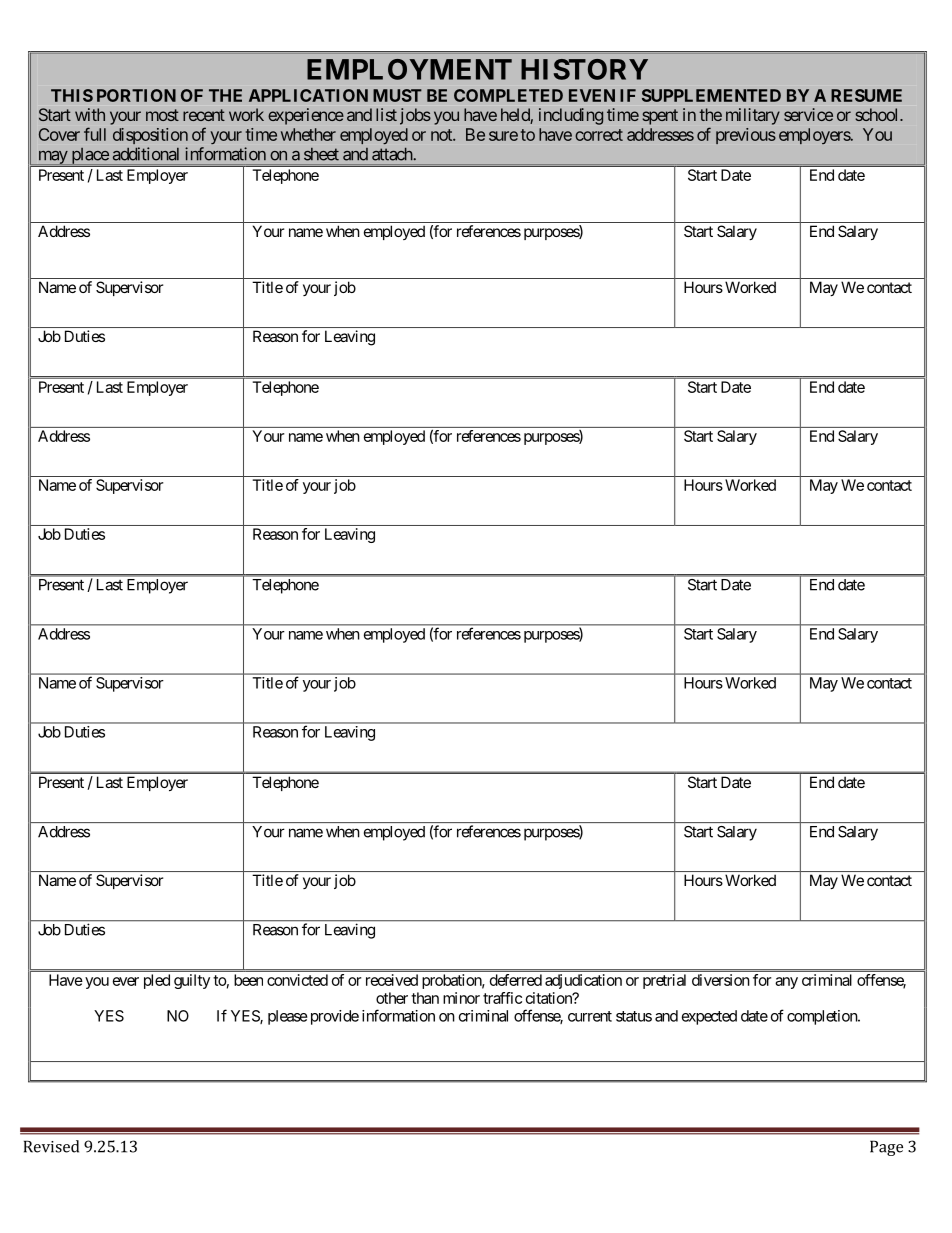 The width and height of the screenshot is (952, 1233). What do you see at coordinates (516, 980) in the screenshot?
I see `deferred` at bounding box center [516, 980].
